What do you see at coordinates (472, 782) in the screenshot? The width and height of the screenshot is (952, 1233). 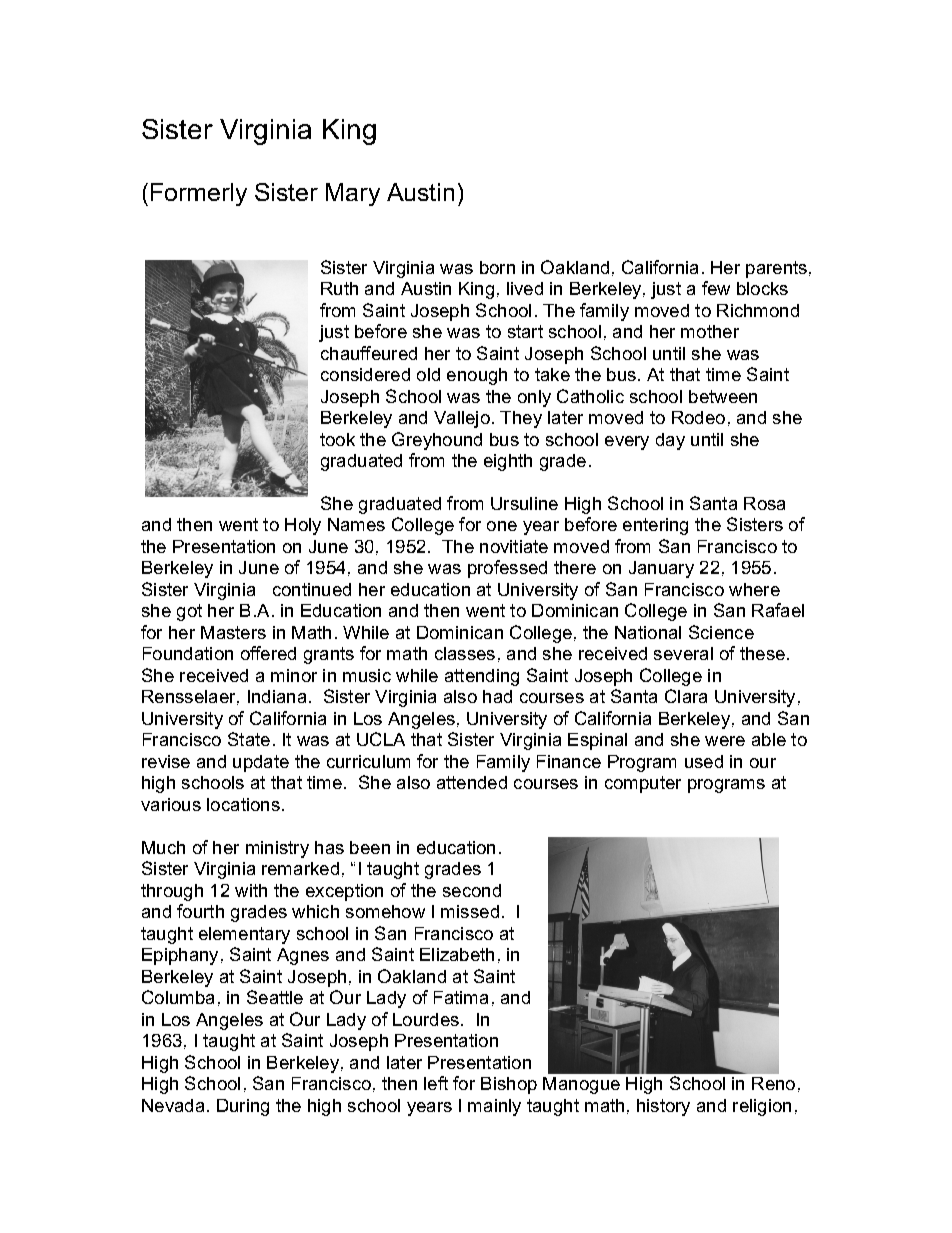 I see `attended` at bounding box center [472, 782].
